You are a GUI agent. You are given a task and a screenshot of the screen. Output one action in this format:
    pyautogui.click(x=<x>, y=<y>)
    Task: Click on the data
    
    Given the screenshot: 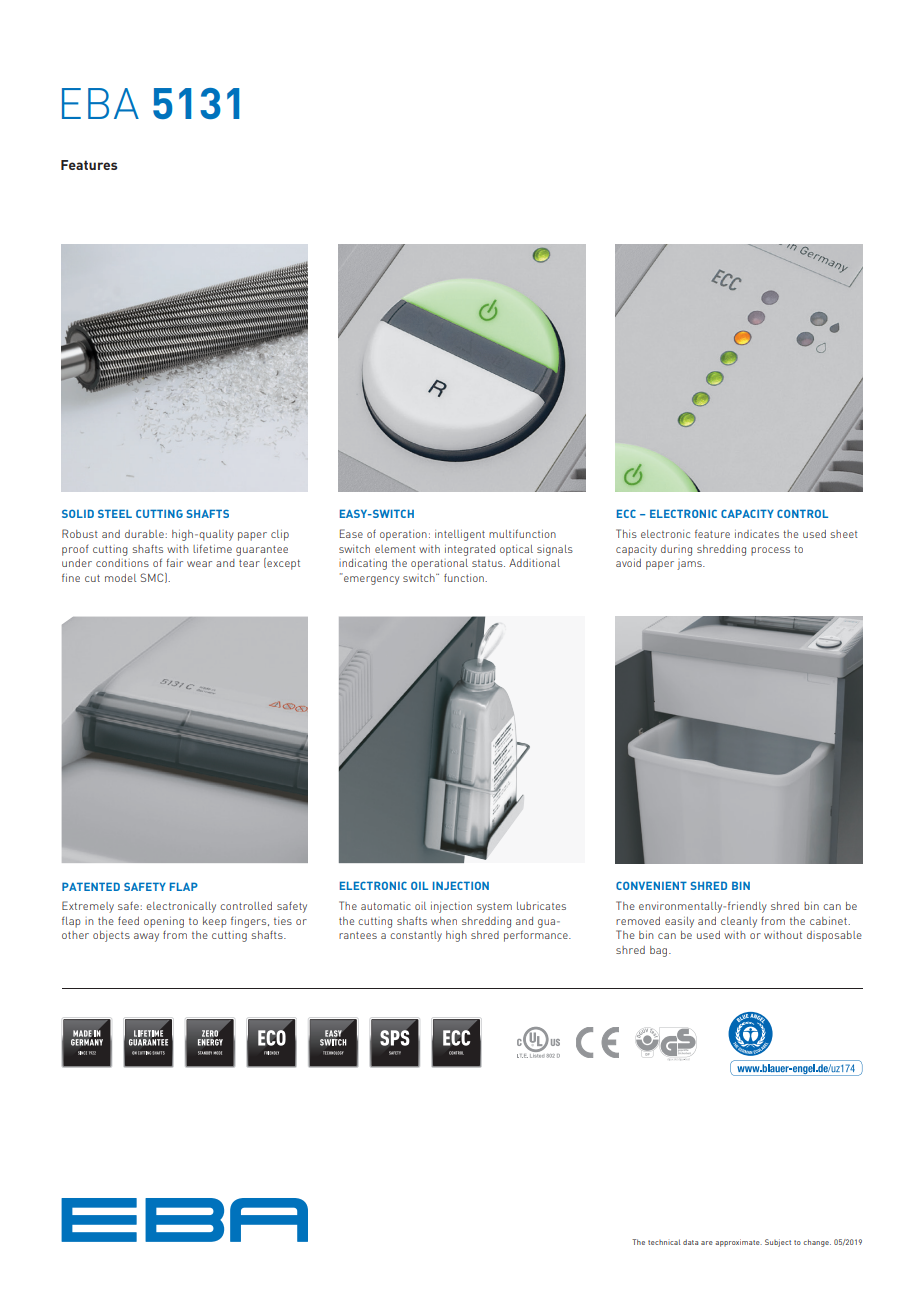 What is the action you would take?
    pyautogui.click(x=690, y=1242)
